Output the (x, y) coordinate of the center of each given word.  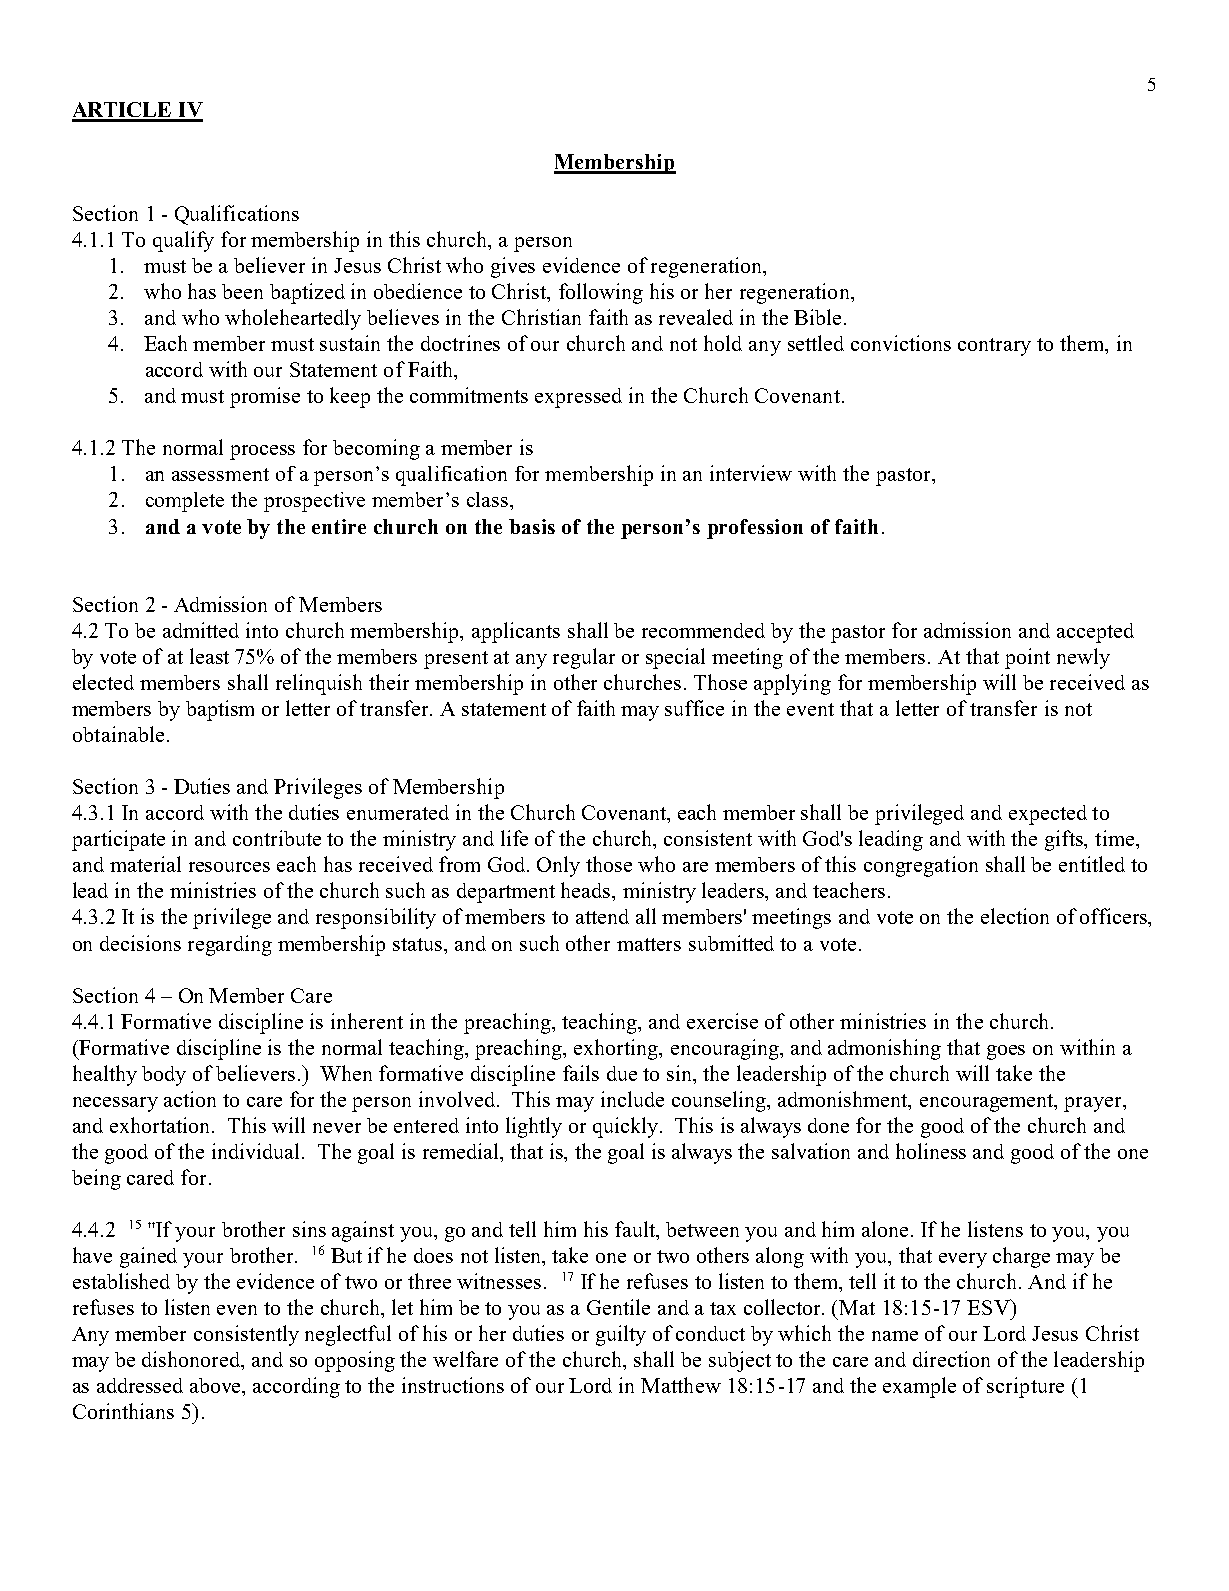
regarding (230, 945)
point (1027, 658)
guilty (621, 1335)
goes (1006, 1052)
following (601, 293)
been (242, 291)
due (622, 1073)
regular (584, 658)
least (209, 656)
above (217, 1387)
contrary (994, 347)
